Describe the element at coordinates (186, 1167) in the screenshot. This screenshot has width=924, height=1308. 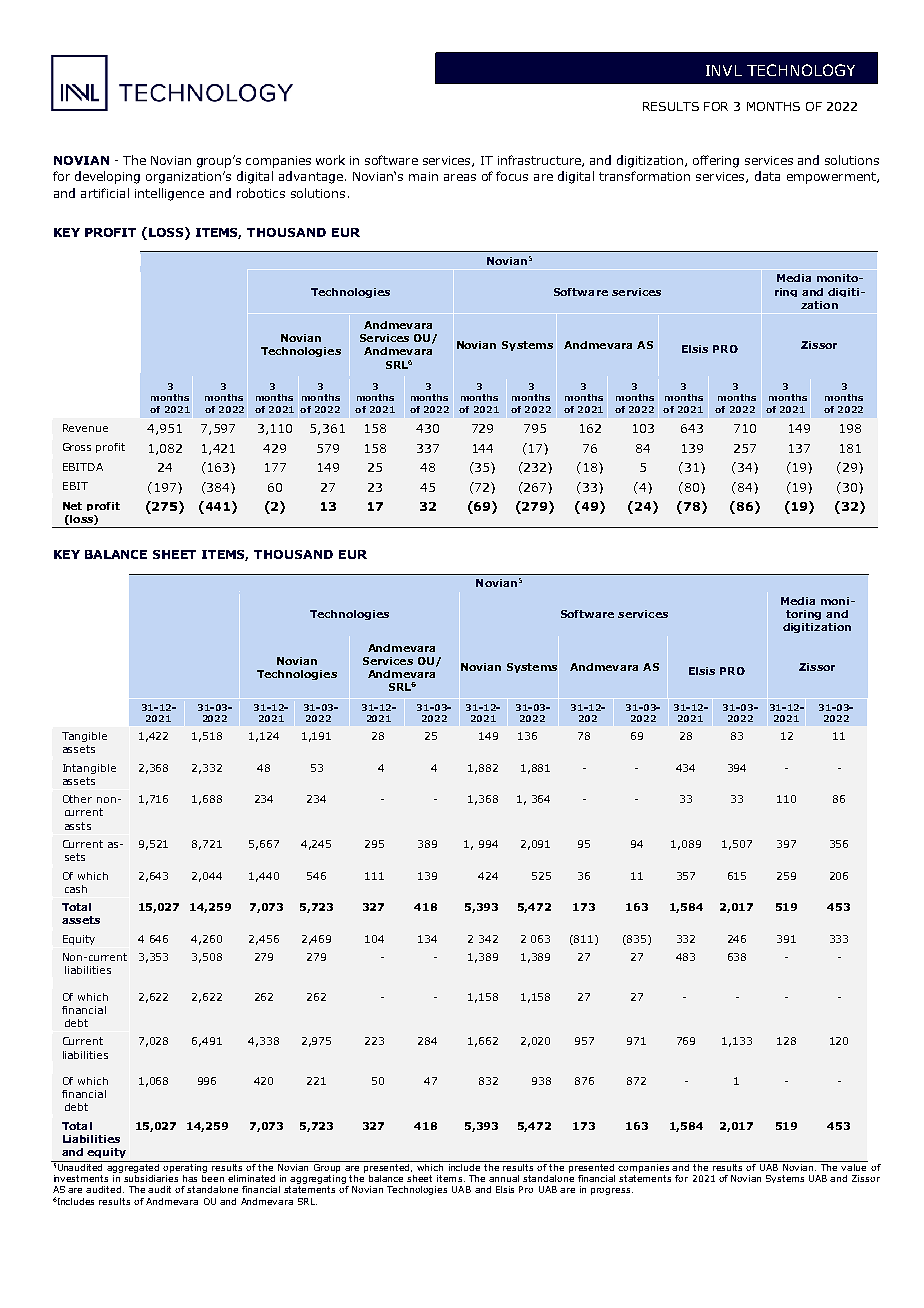
I see `operating` at that location.
